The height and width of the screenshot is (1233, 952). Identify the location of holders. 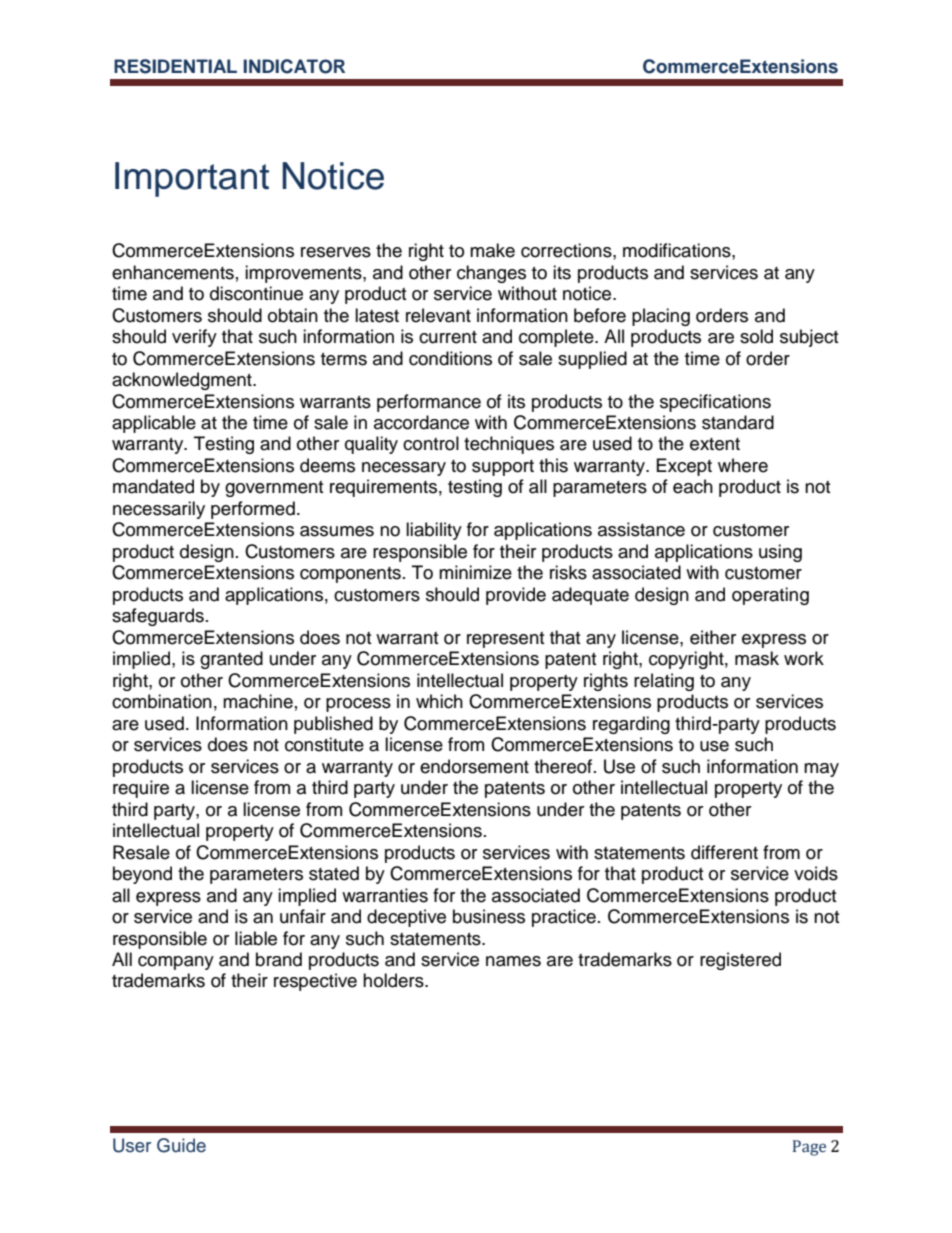
(394, 980).
